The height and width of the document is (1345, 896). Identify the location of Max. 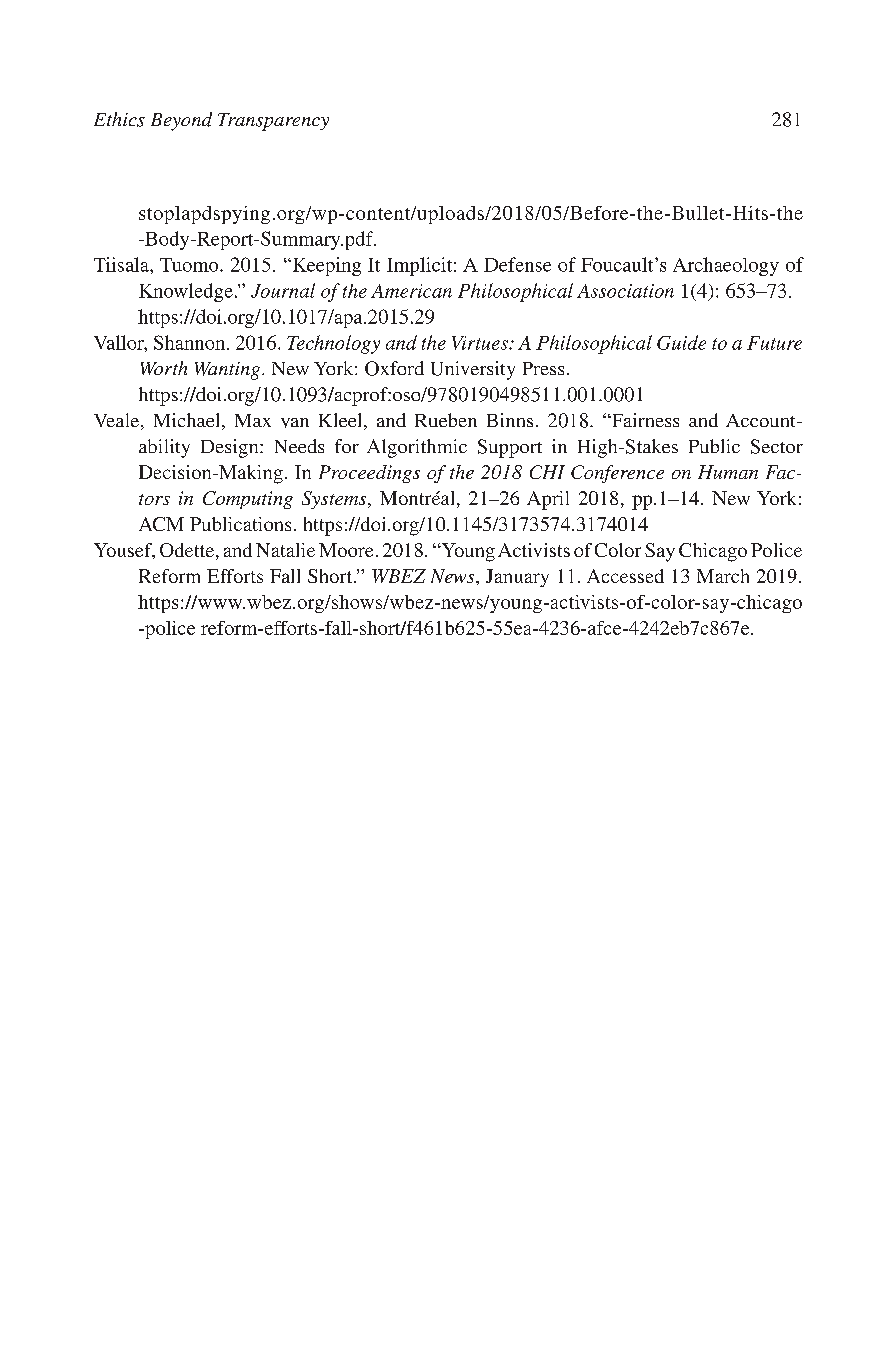
(253, 420).
